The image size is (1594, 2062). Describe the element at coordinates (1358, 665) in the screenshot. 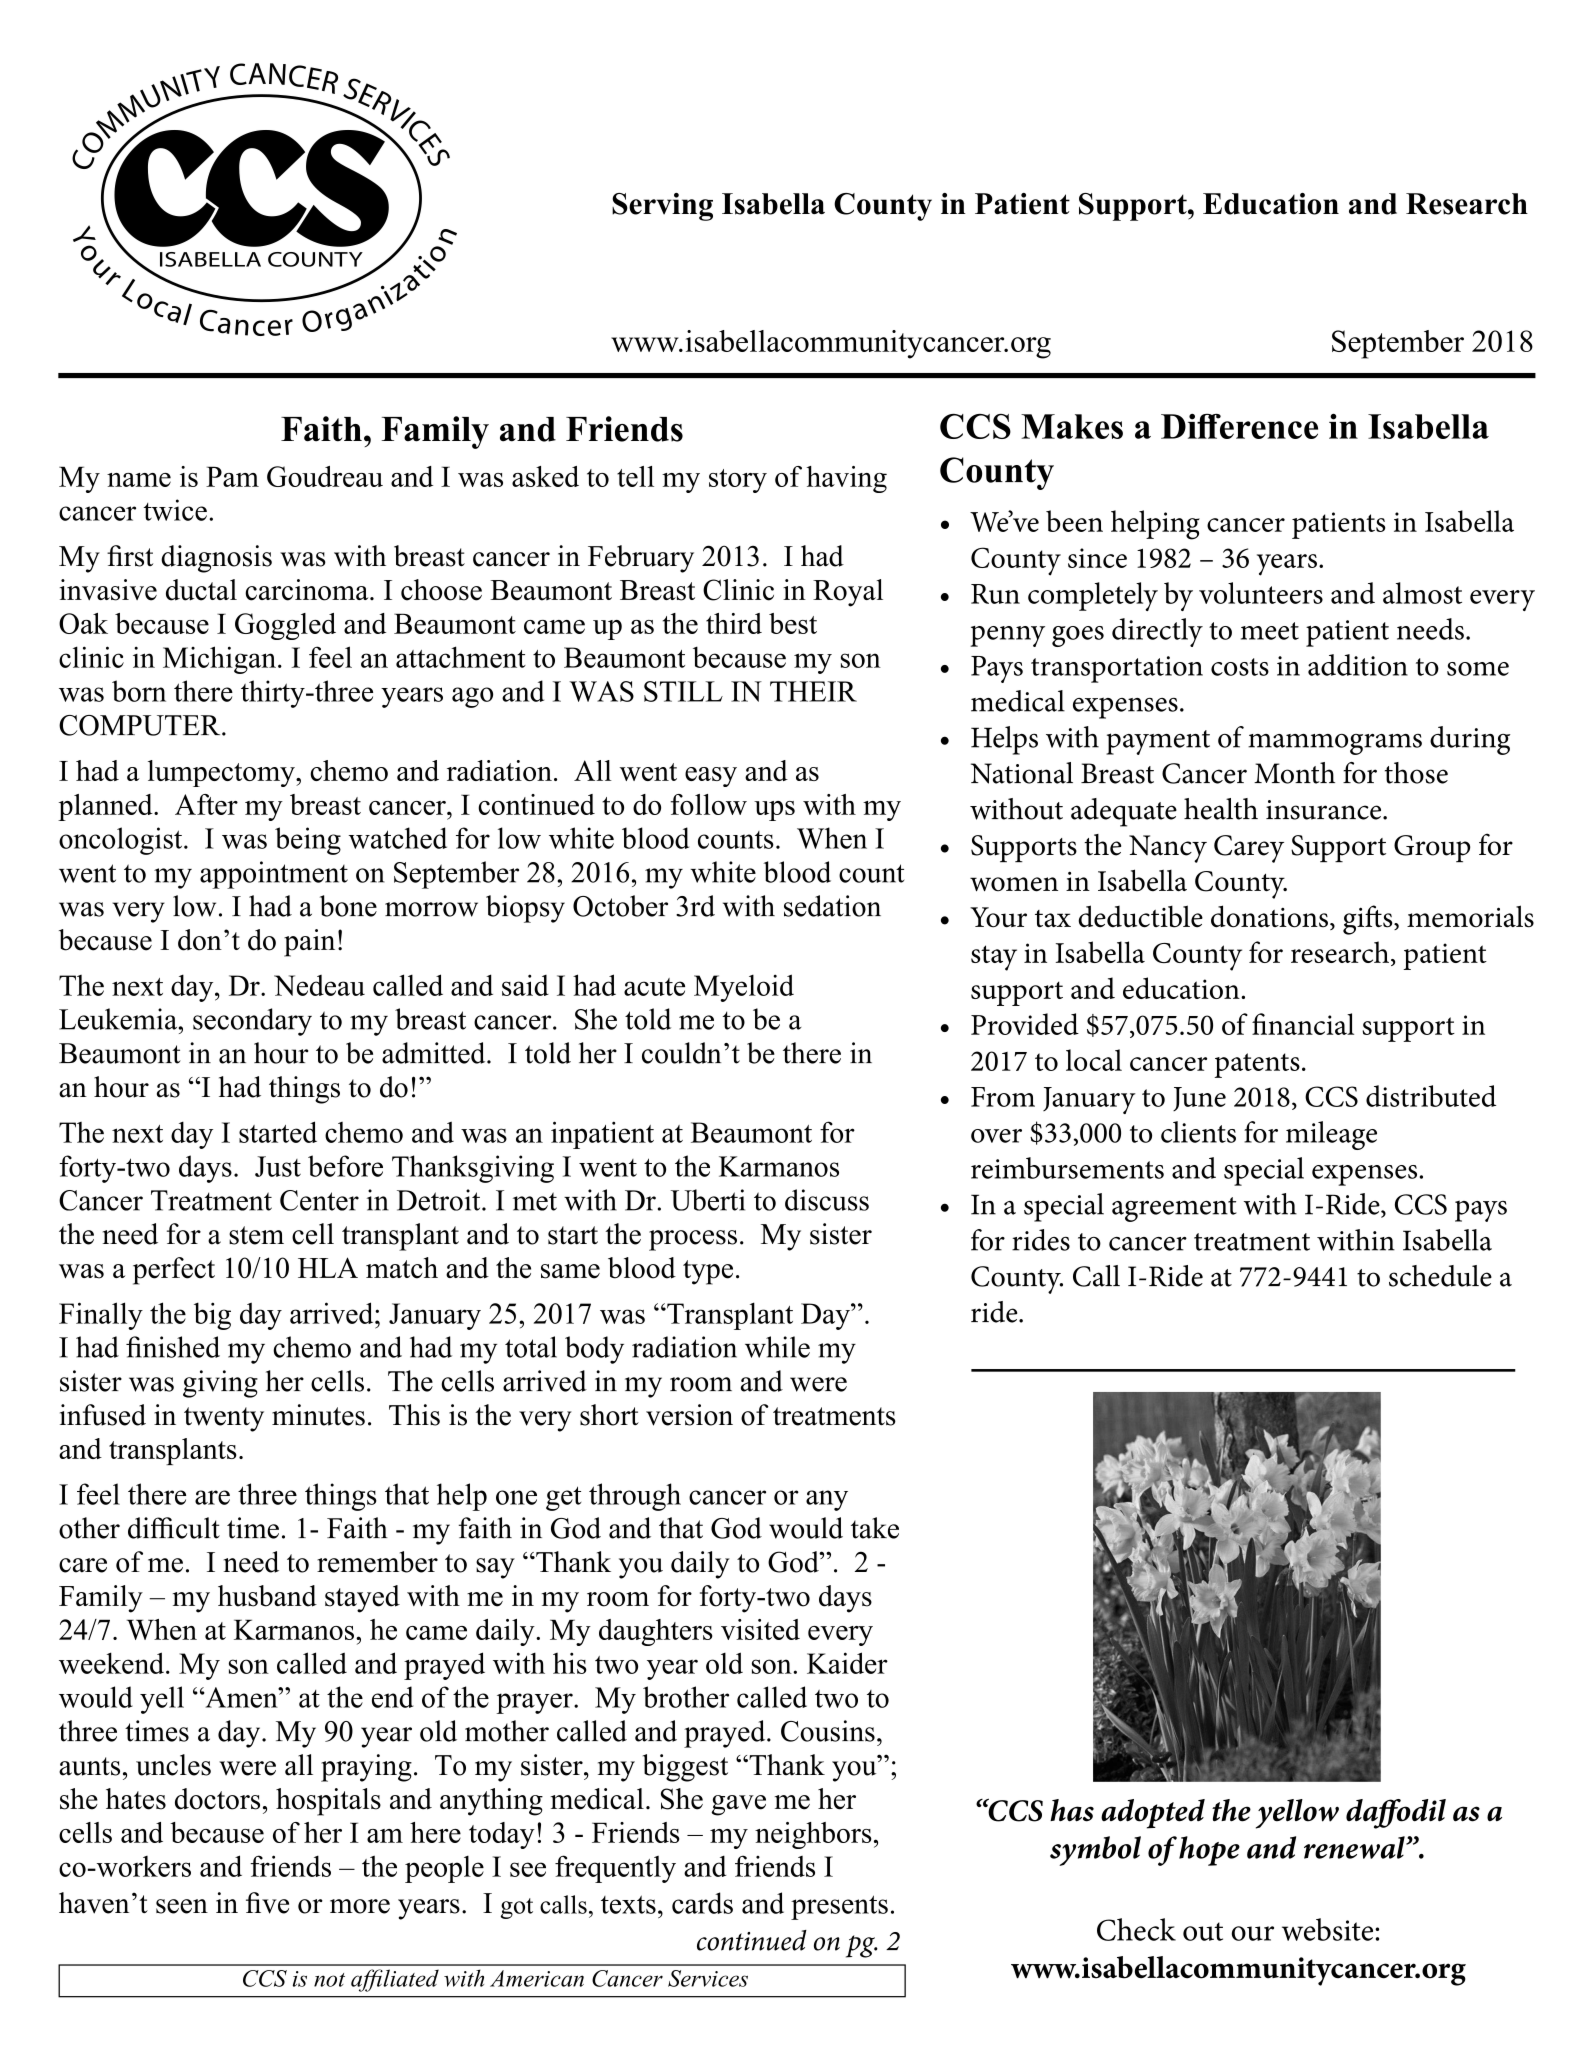

I see `addition` at that location.
